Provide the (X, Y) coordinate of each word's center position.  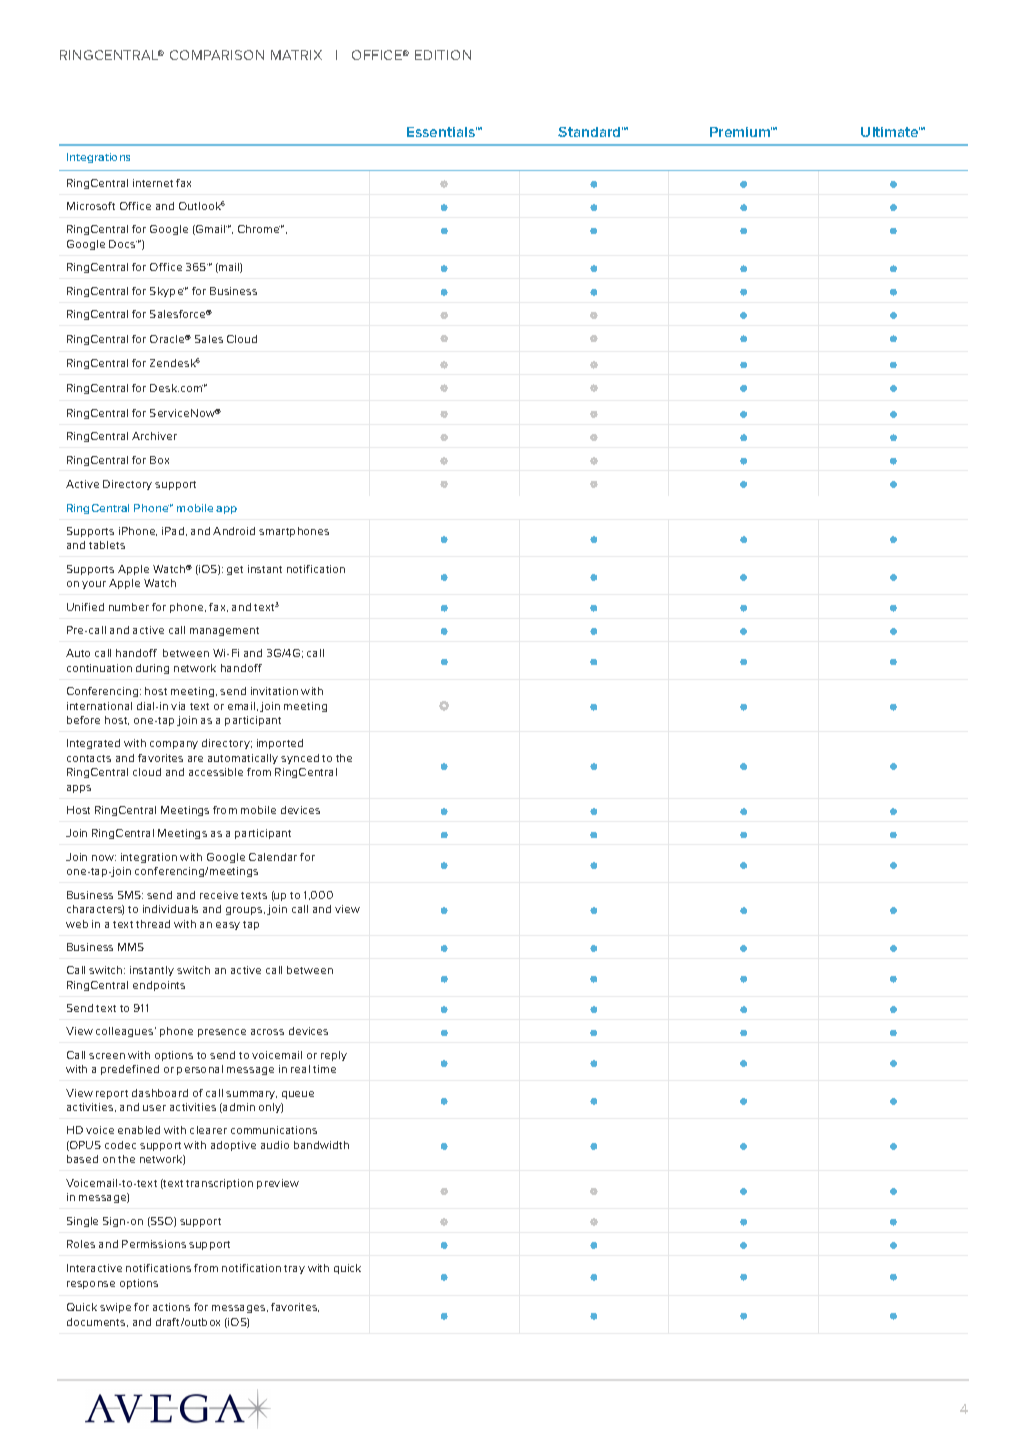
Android (234, 531)
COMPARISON (217, 55)
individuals (170, 909)
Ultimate (890, 132)
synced (300, 759)
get (235, 570)
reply (334, 1056)
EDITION (443, 55)
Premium (741, 132)
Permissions (154, 1244)
